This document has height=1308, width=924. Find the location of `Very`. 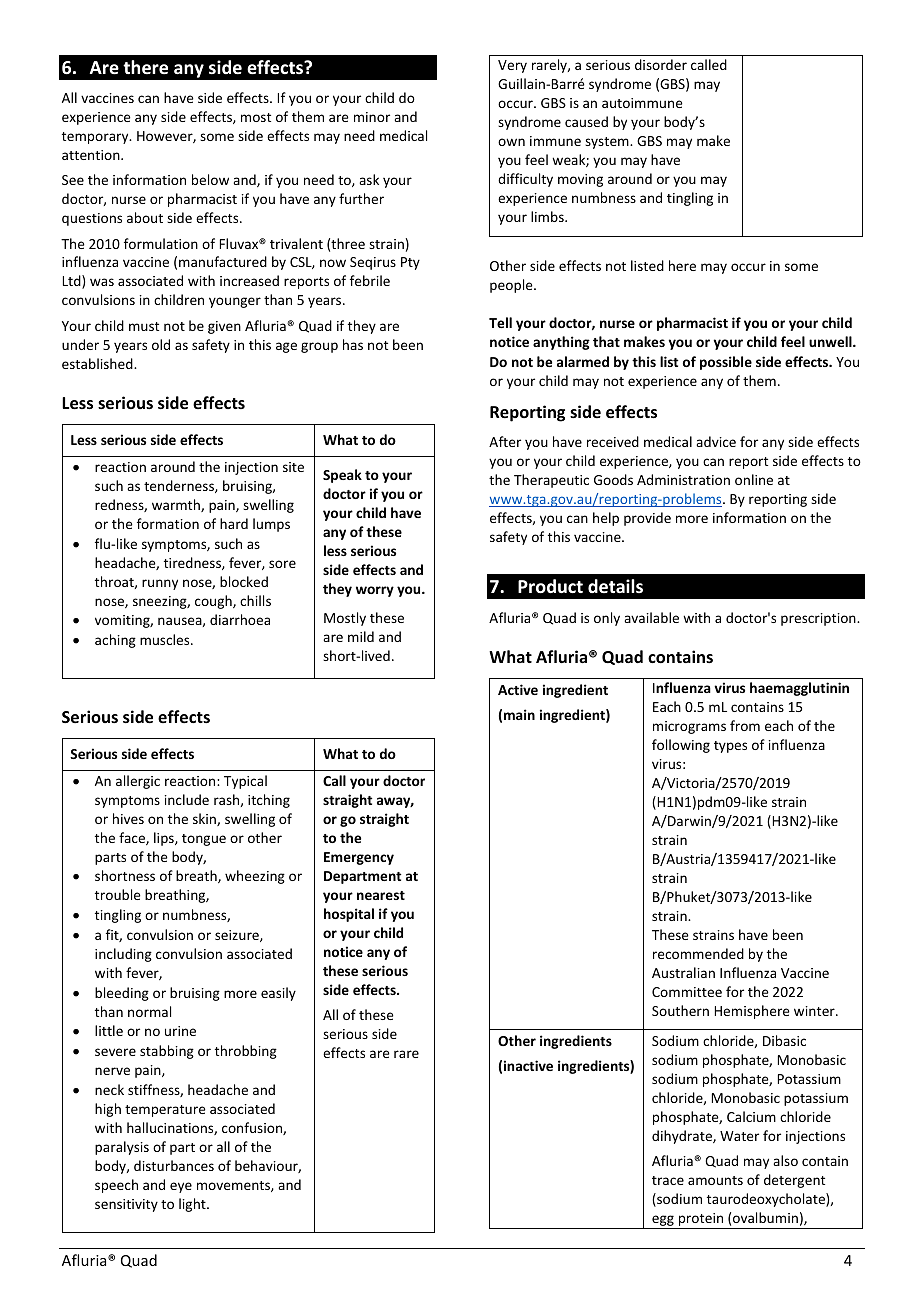

Very is located at coordinates (512, 66).
